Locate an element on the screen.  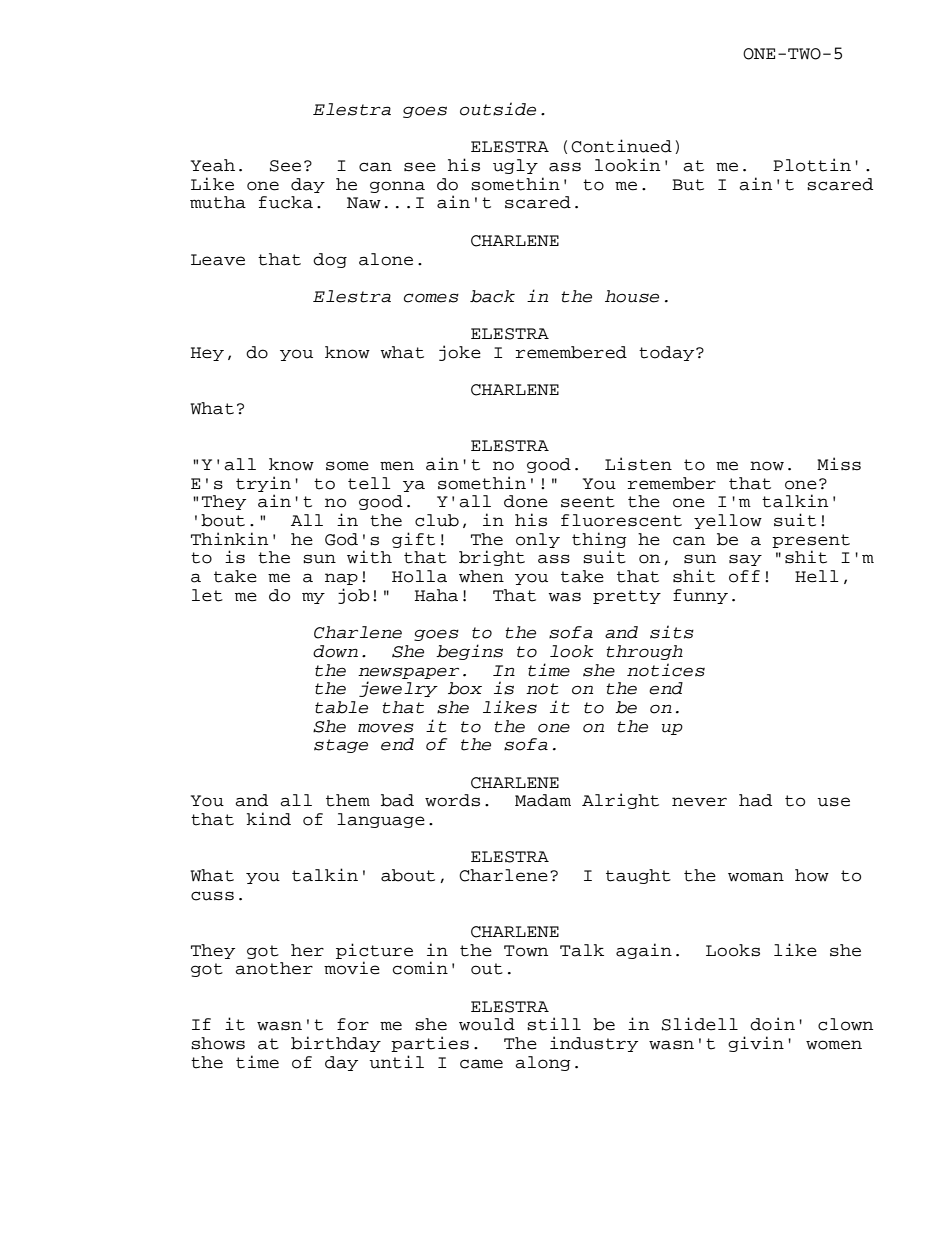
done is located at coordinates (526, 501).
